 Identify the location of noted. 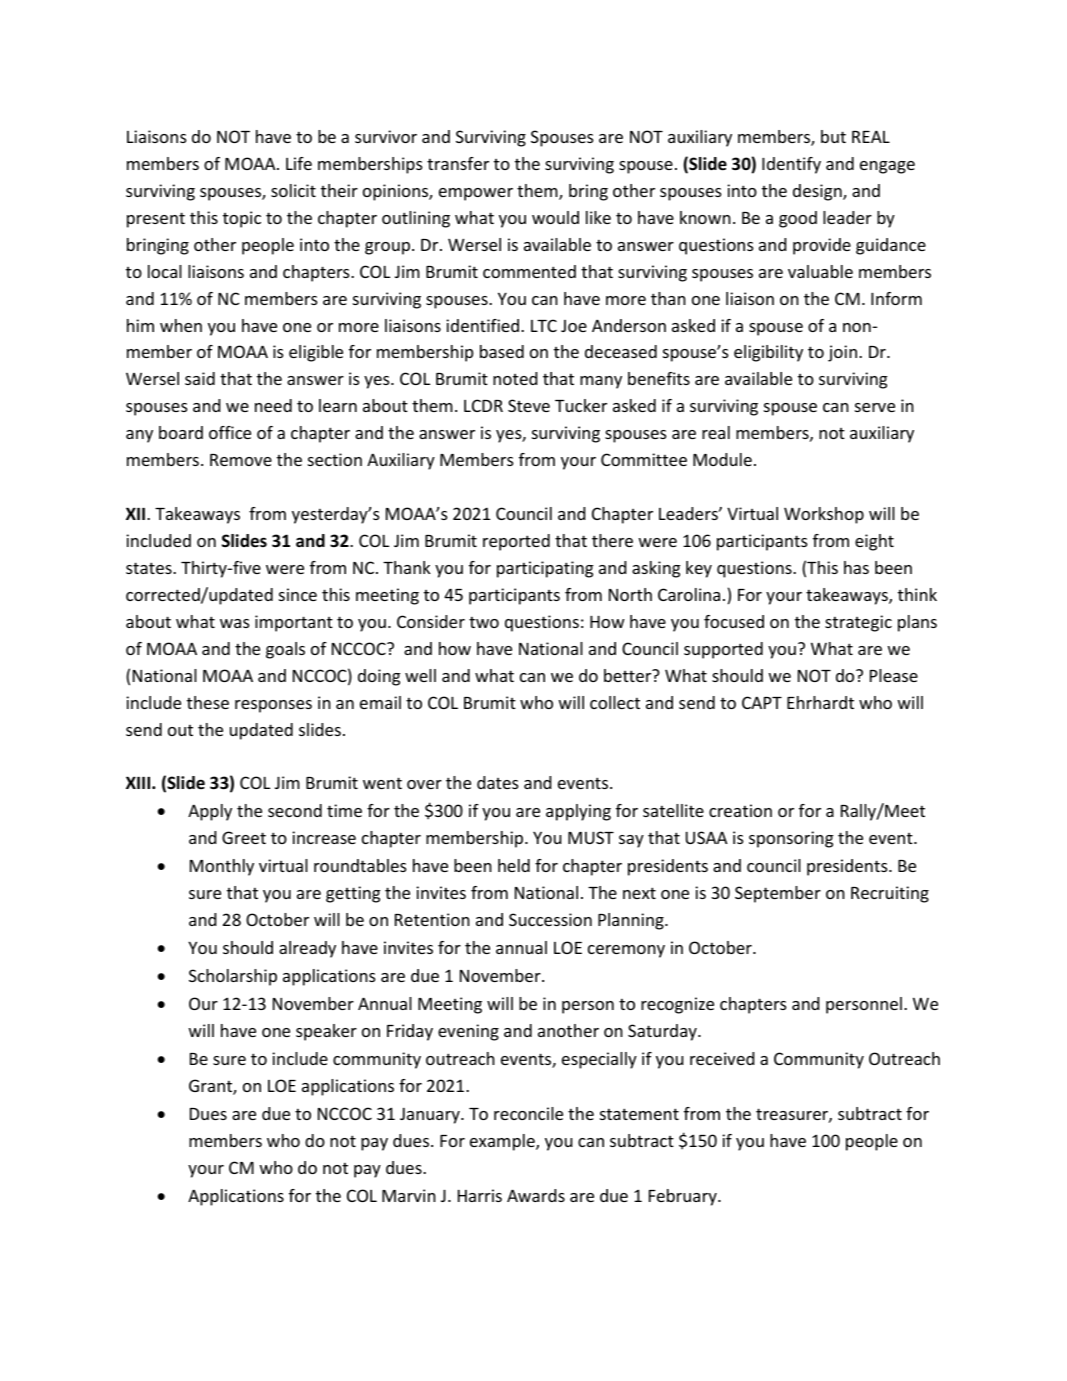
(515, 378).
